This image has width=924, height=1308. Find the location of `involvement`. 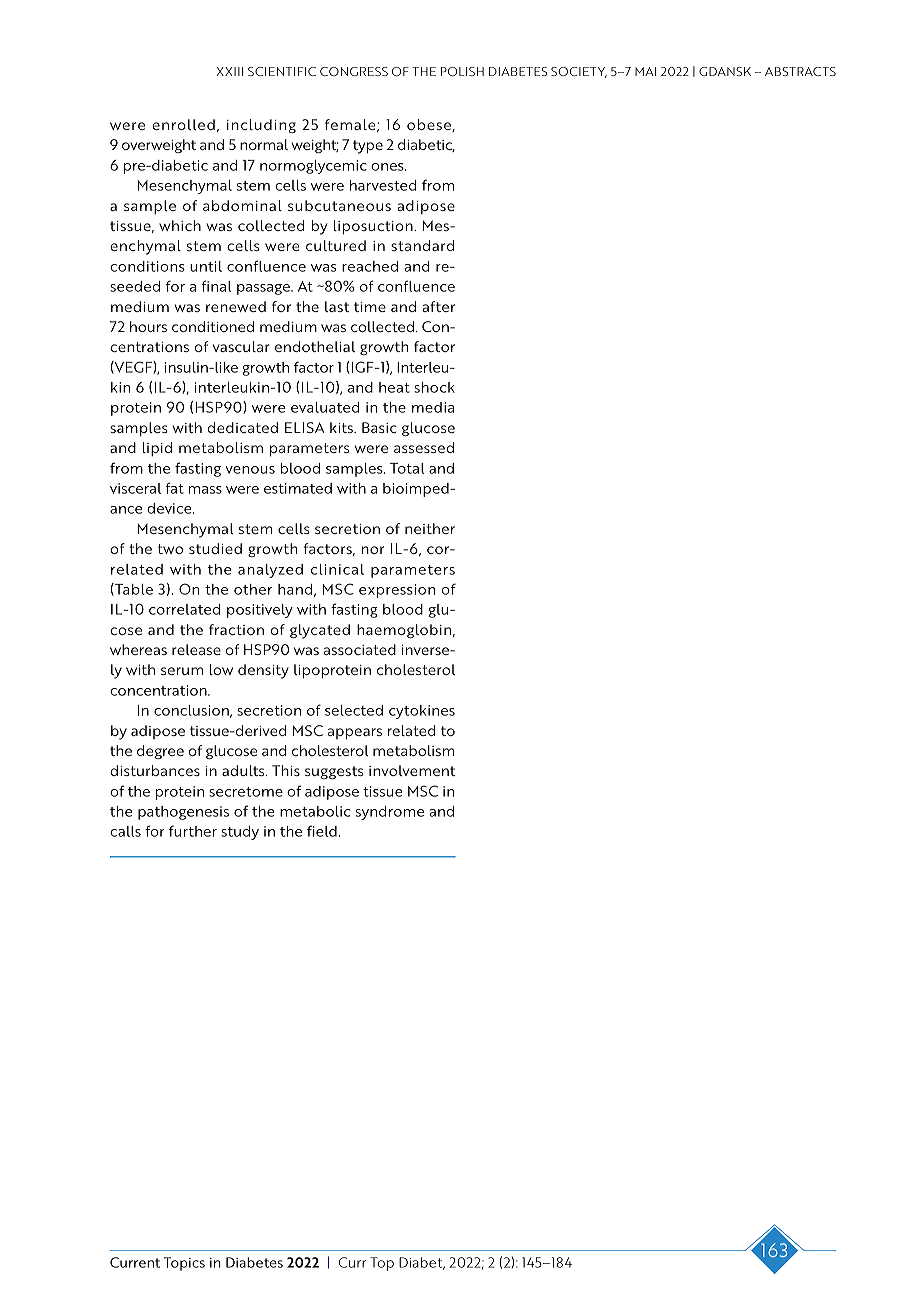

involvement is located at coordinates (412, 770).
